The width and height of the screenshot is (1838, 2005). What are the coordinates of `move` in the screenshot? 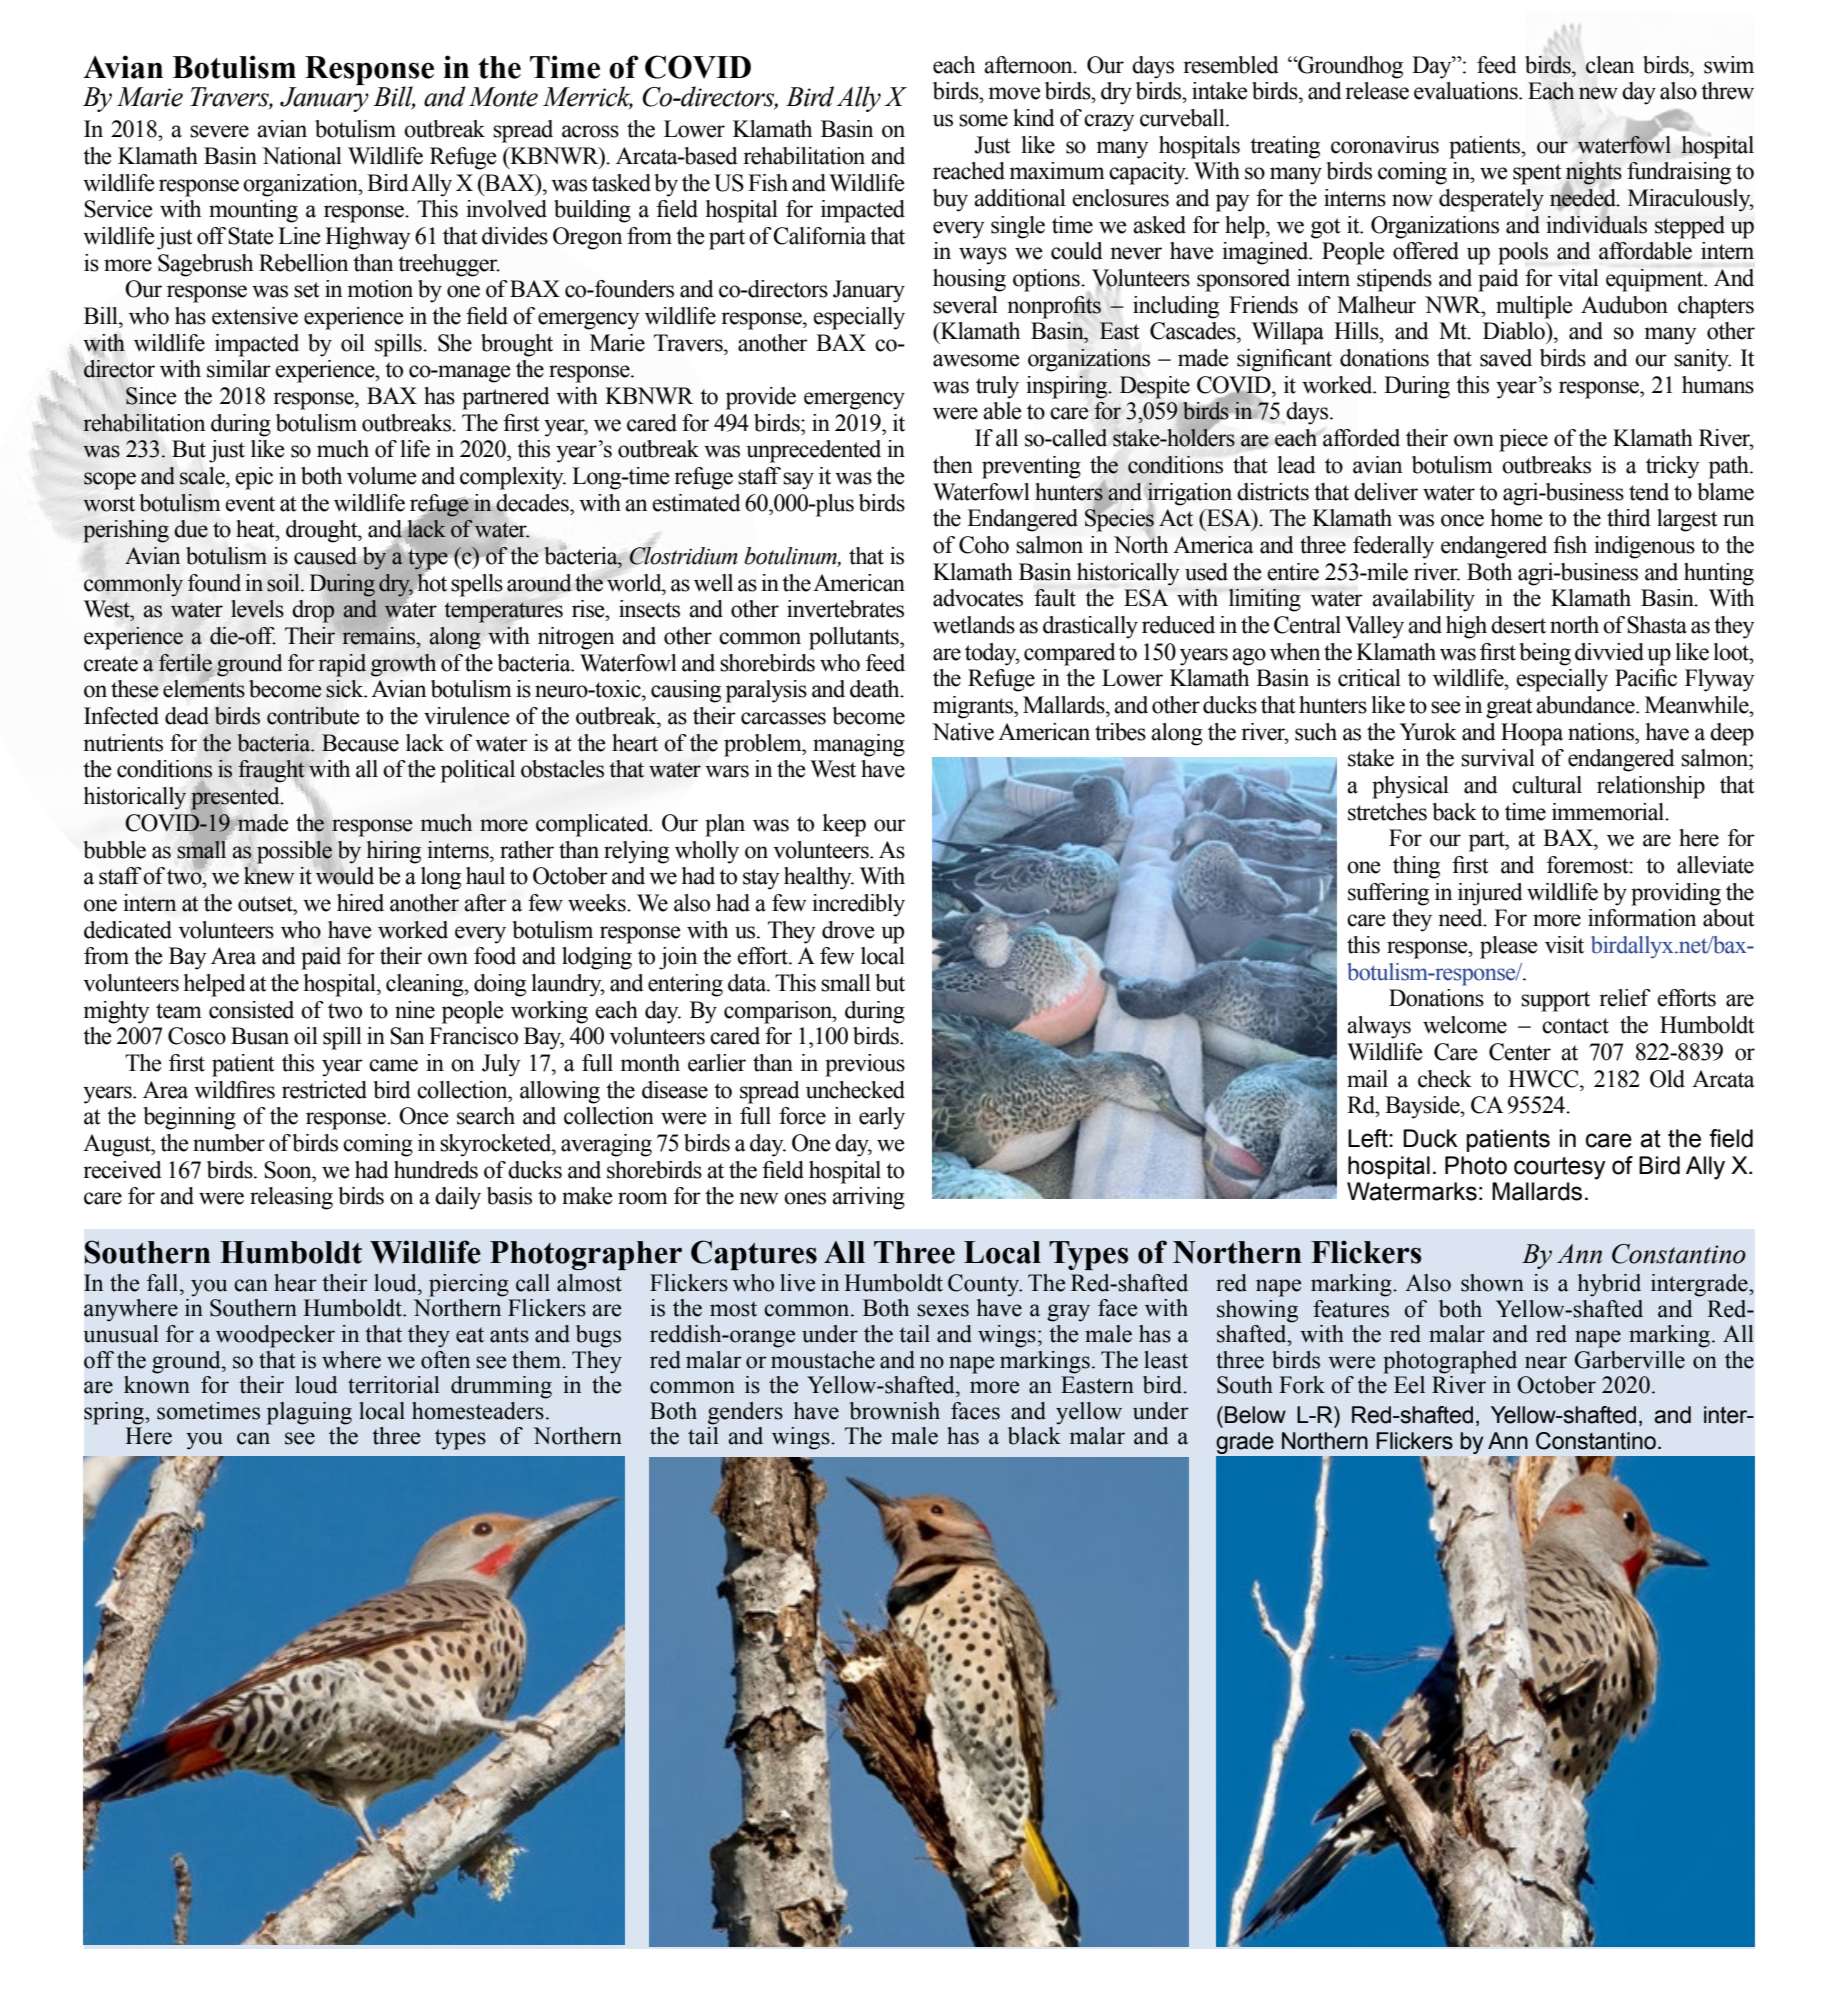 It's located at (1015, 93).
